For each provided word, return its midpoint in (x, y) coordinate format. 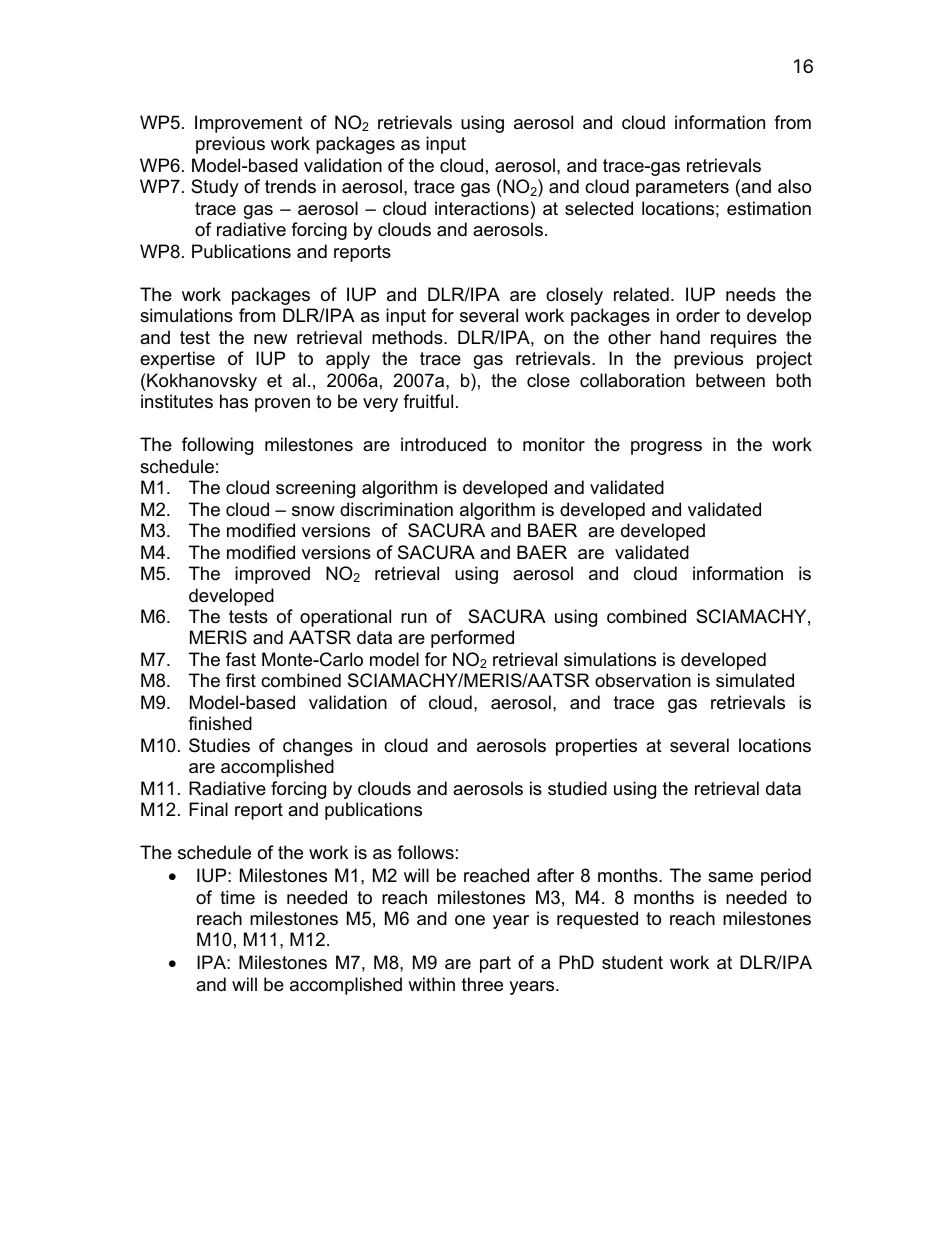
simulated (755, 680)
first (241, 680)
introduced (443, 444)
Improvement (249, 124)
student (632, 962)
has (234, 401)
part (495, 964)
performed (472, 639)
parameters (682, 188)
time (237, 897)
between (730, 380)
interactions (482, 208)
